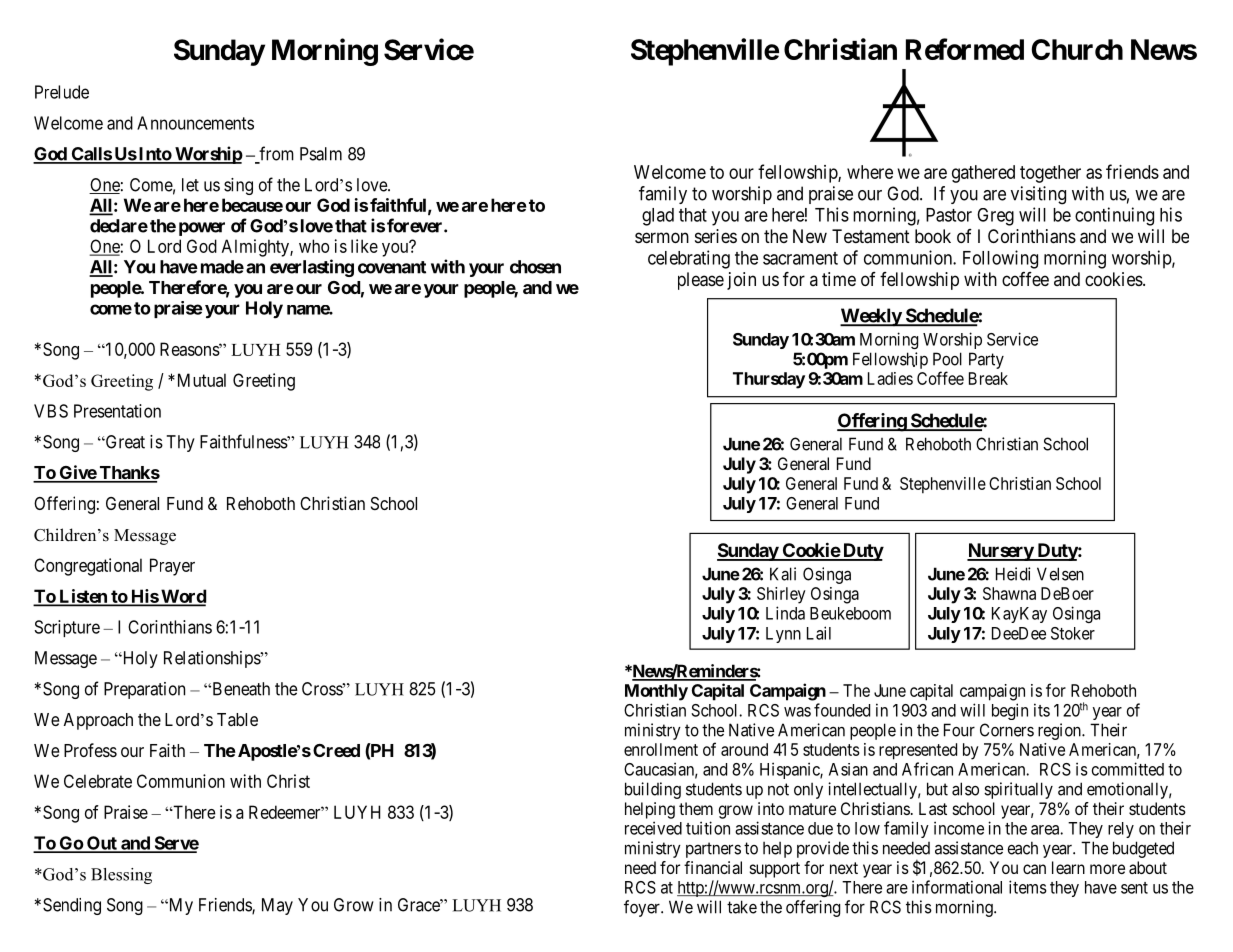  I want to click on Thursday, so click(769, 380).
